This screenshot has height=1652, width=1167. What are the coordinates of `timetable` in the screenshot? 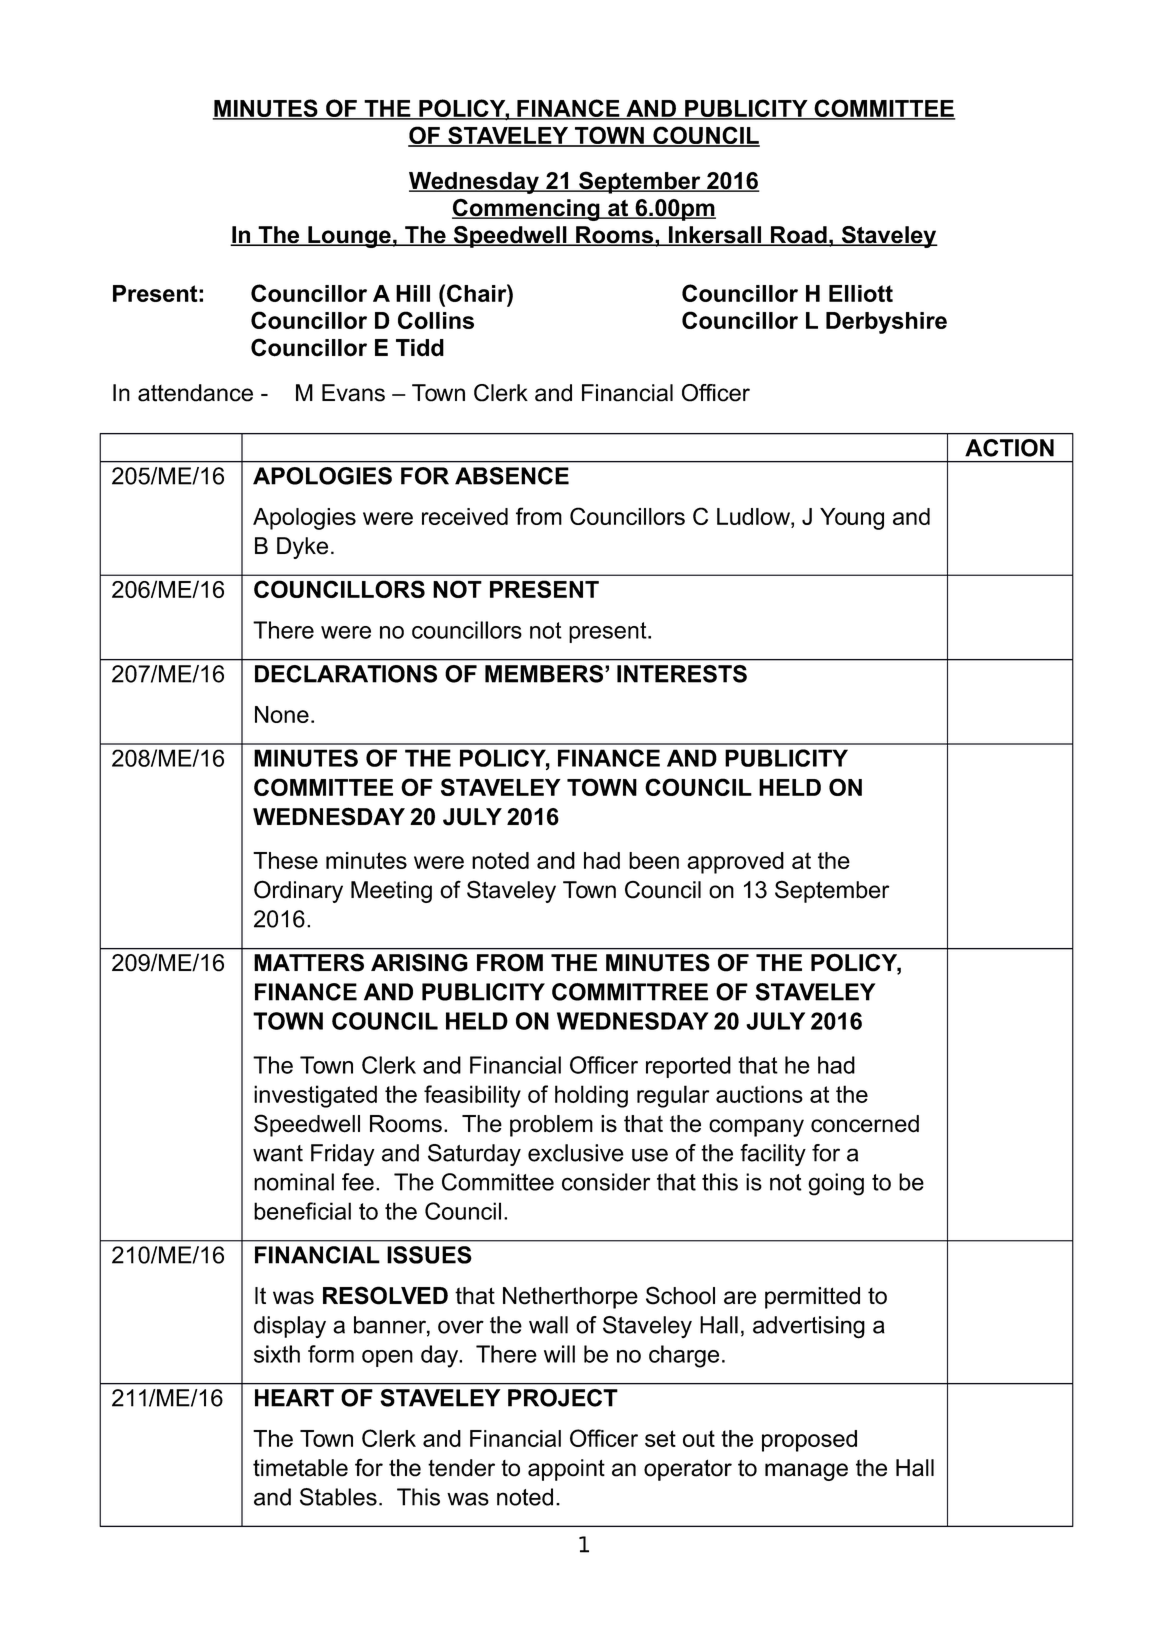 It's located at (300, 1468).
